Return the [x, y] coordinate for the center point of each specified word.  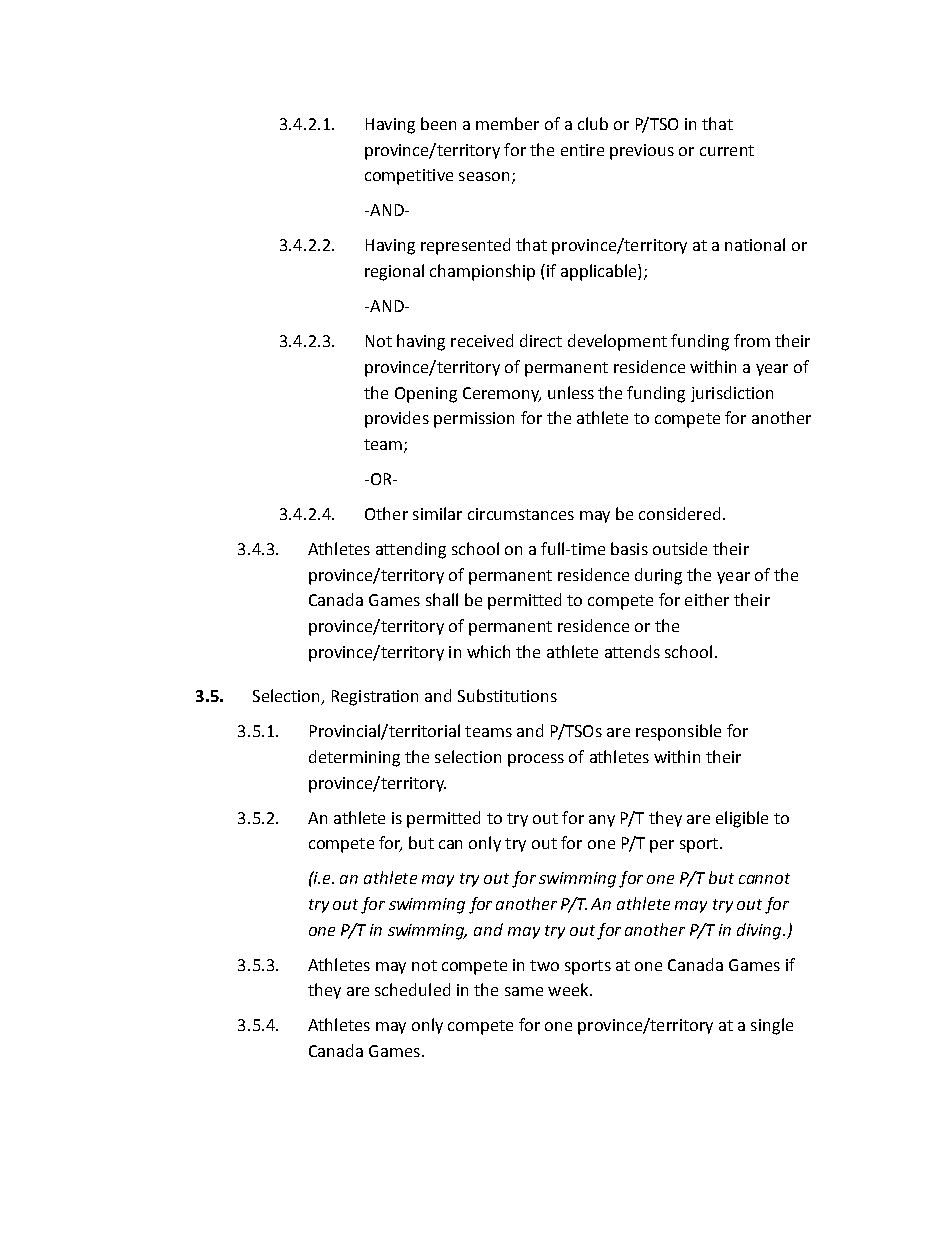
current [727, 150]
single [772, 1026]
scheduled [412, 989]
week [569, 989]
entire [582, 150]
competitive [409, 177]
